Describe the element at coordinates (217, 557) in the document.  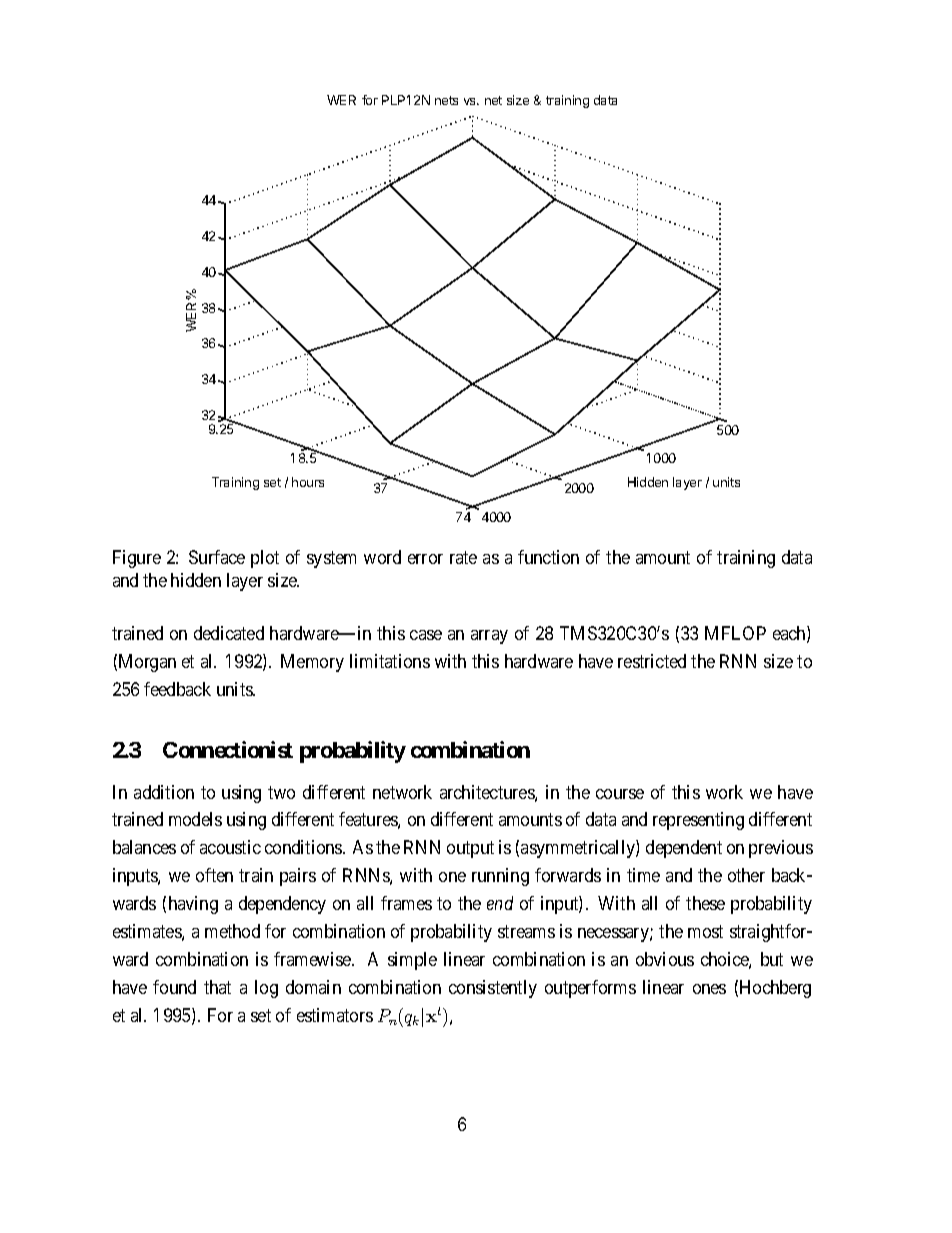
I see `Surface` at that location.
